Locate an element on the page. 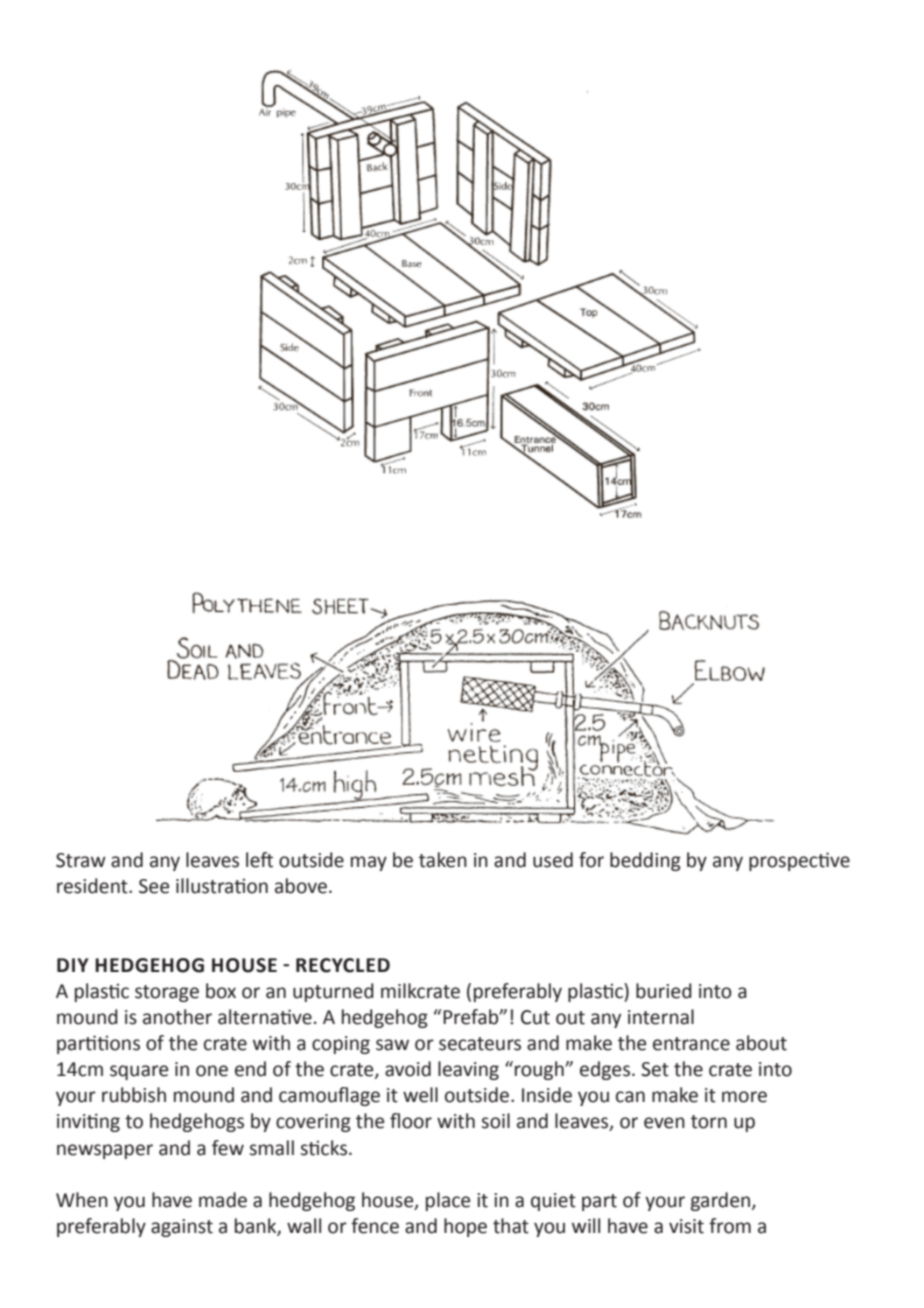 This page has height=1308, width=924. upturned is located at coordinates (333, 992).
